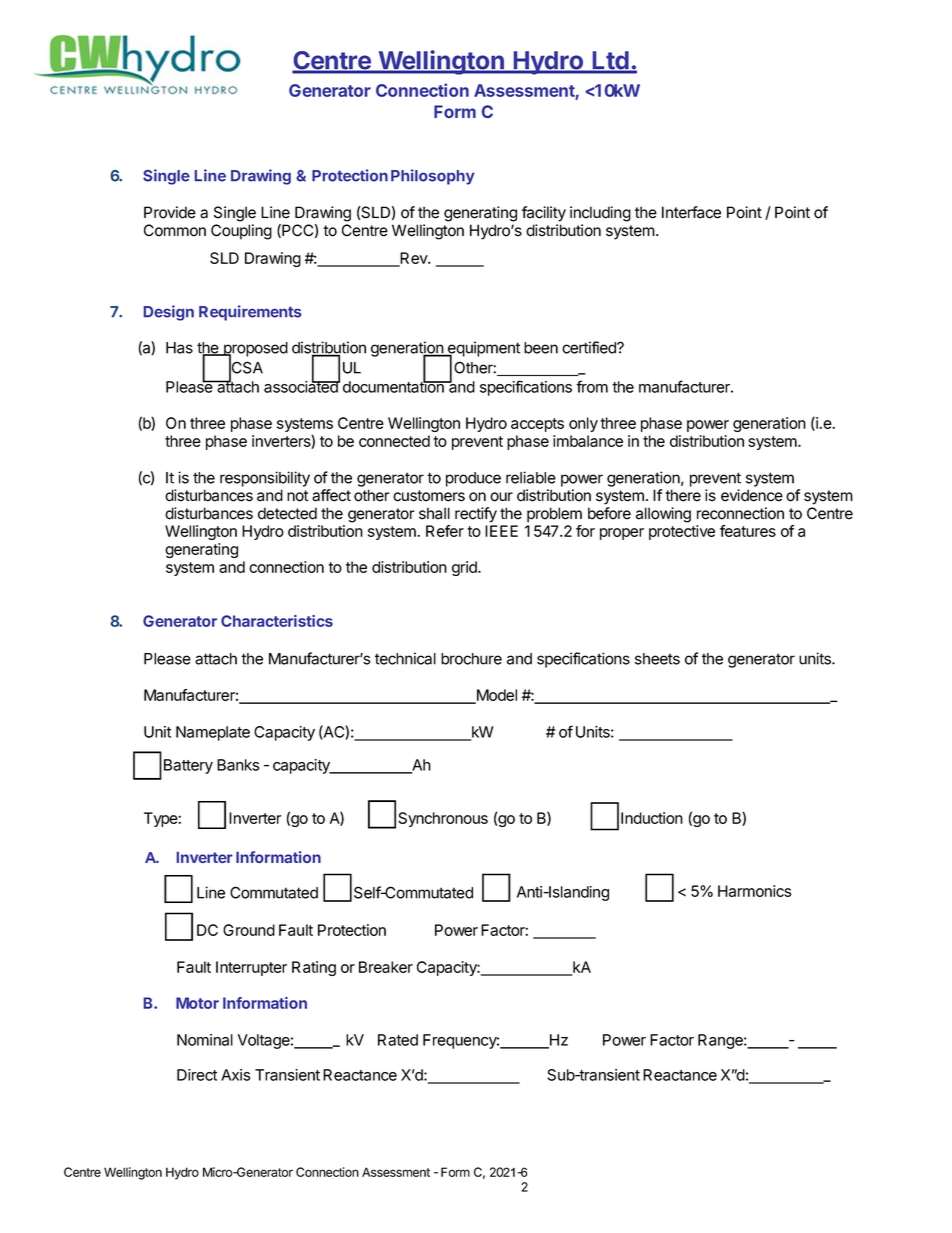 This screenshot has height=1233, width=952. What do you see at coordinates (213, 733) in the screenshot?
I see `Nameplate` at bounding box center [213, 733].
